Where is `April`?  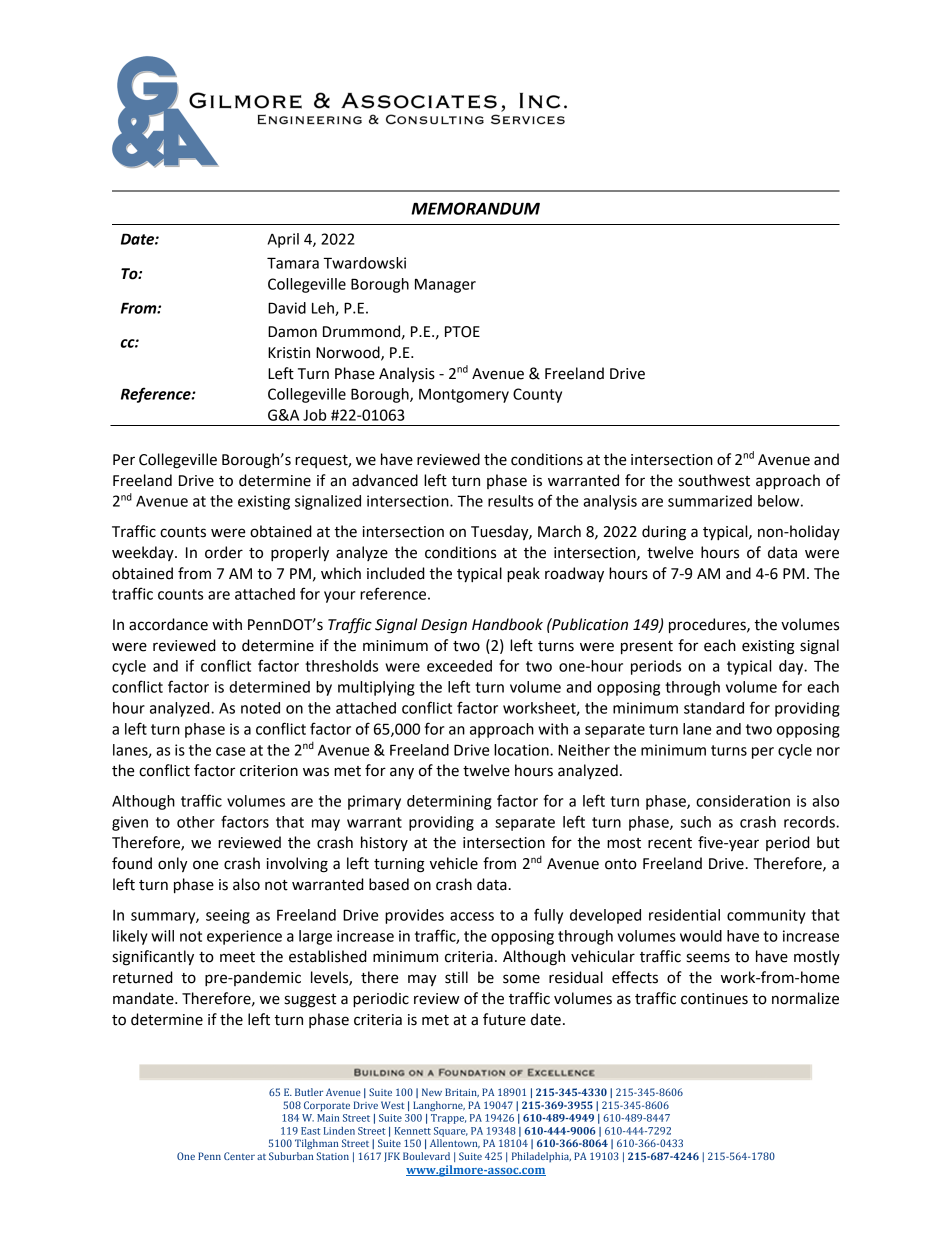 April is located at coordinates (283, 240).
